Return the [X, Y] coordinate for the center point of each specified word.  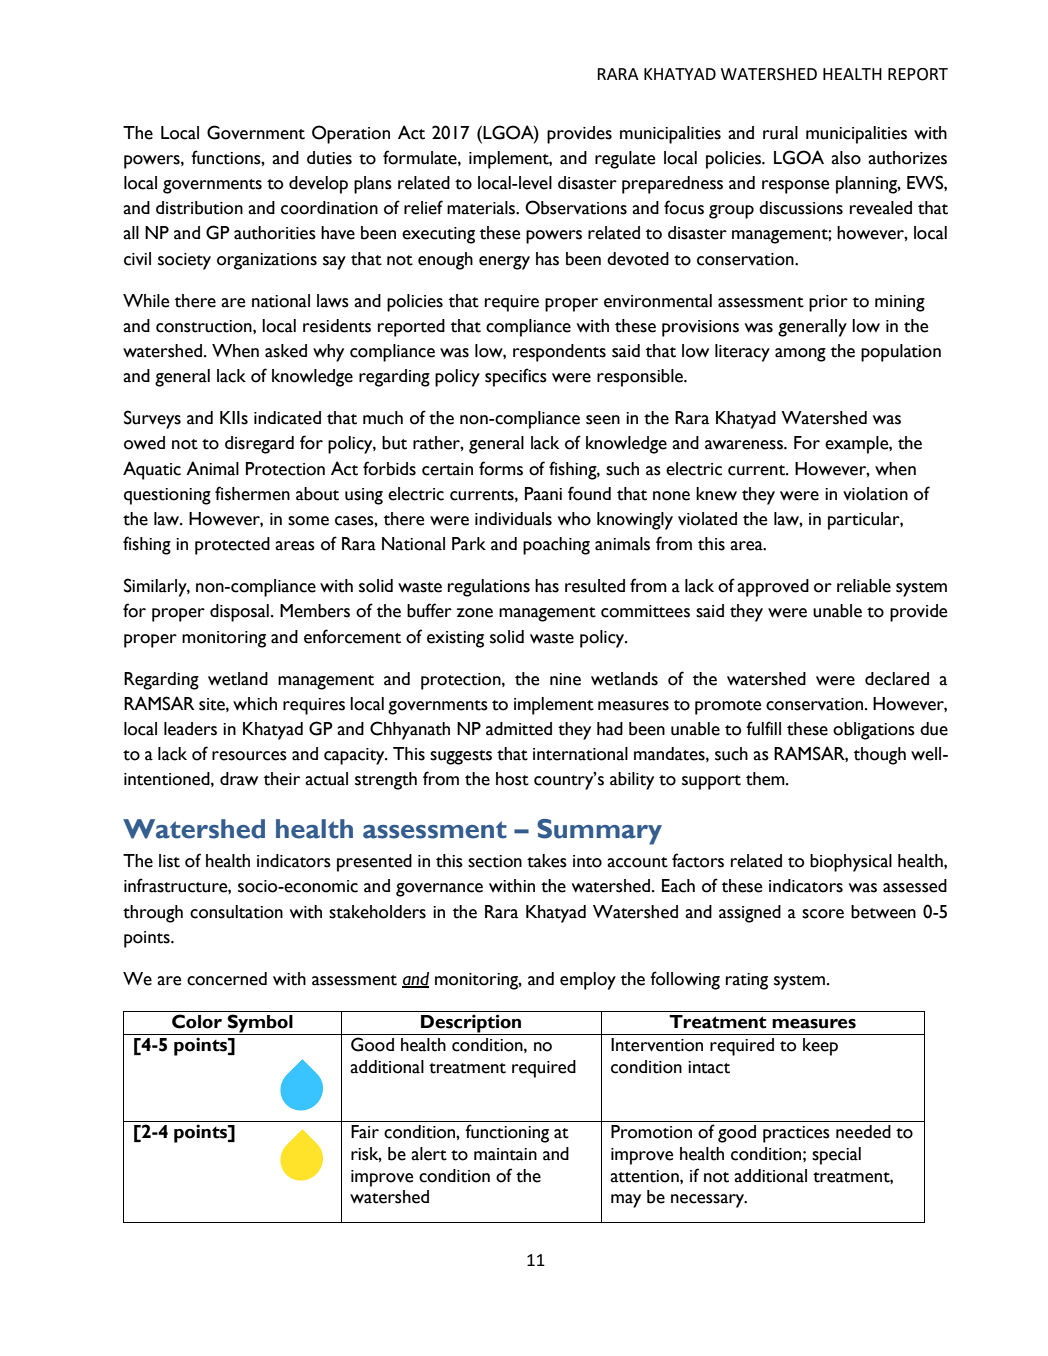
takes [547, 861]
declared [897, 679]
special [836, 1156]
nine [565, 679]
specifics [516, 377]
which [255, 704]
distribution [199, 208]
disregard [259, 445]
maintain [505, 1154]
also [846, 158]
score [823, 914]
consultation [236, 912]
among [800, 355]
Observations [576, 207]
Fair [365, 1132]
